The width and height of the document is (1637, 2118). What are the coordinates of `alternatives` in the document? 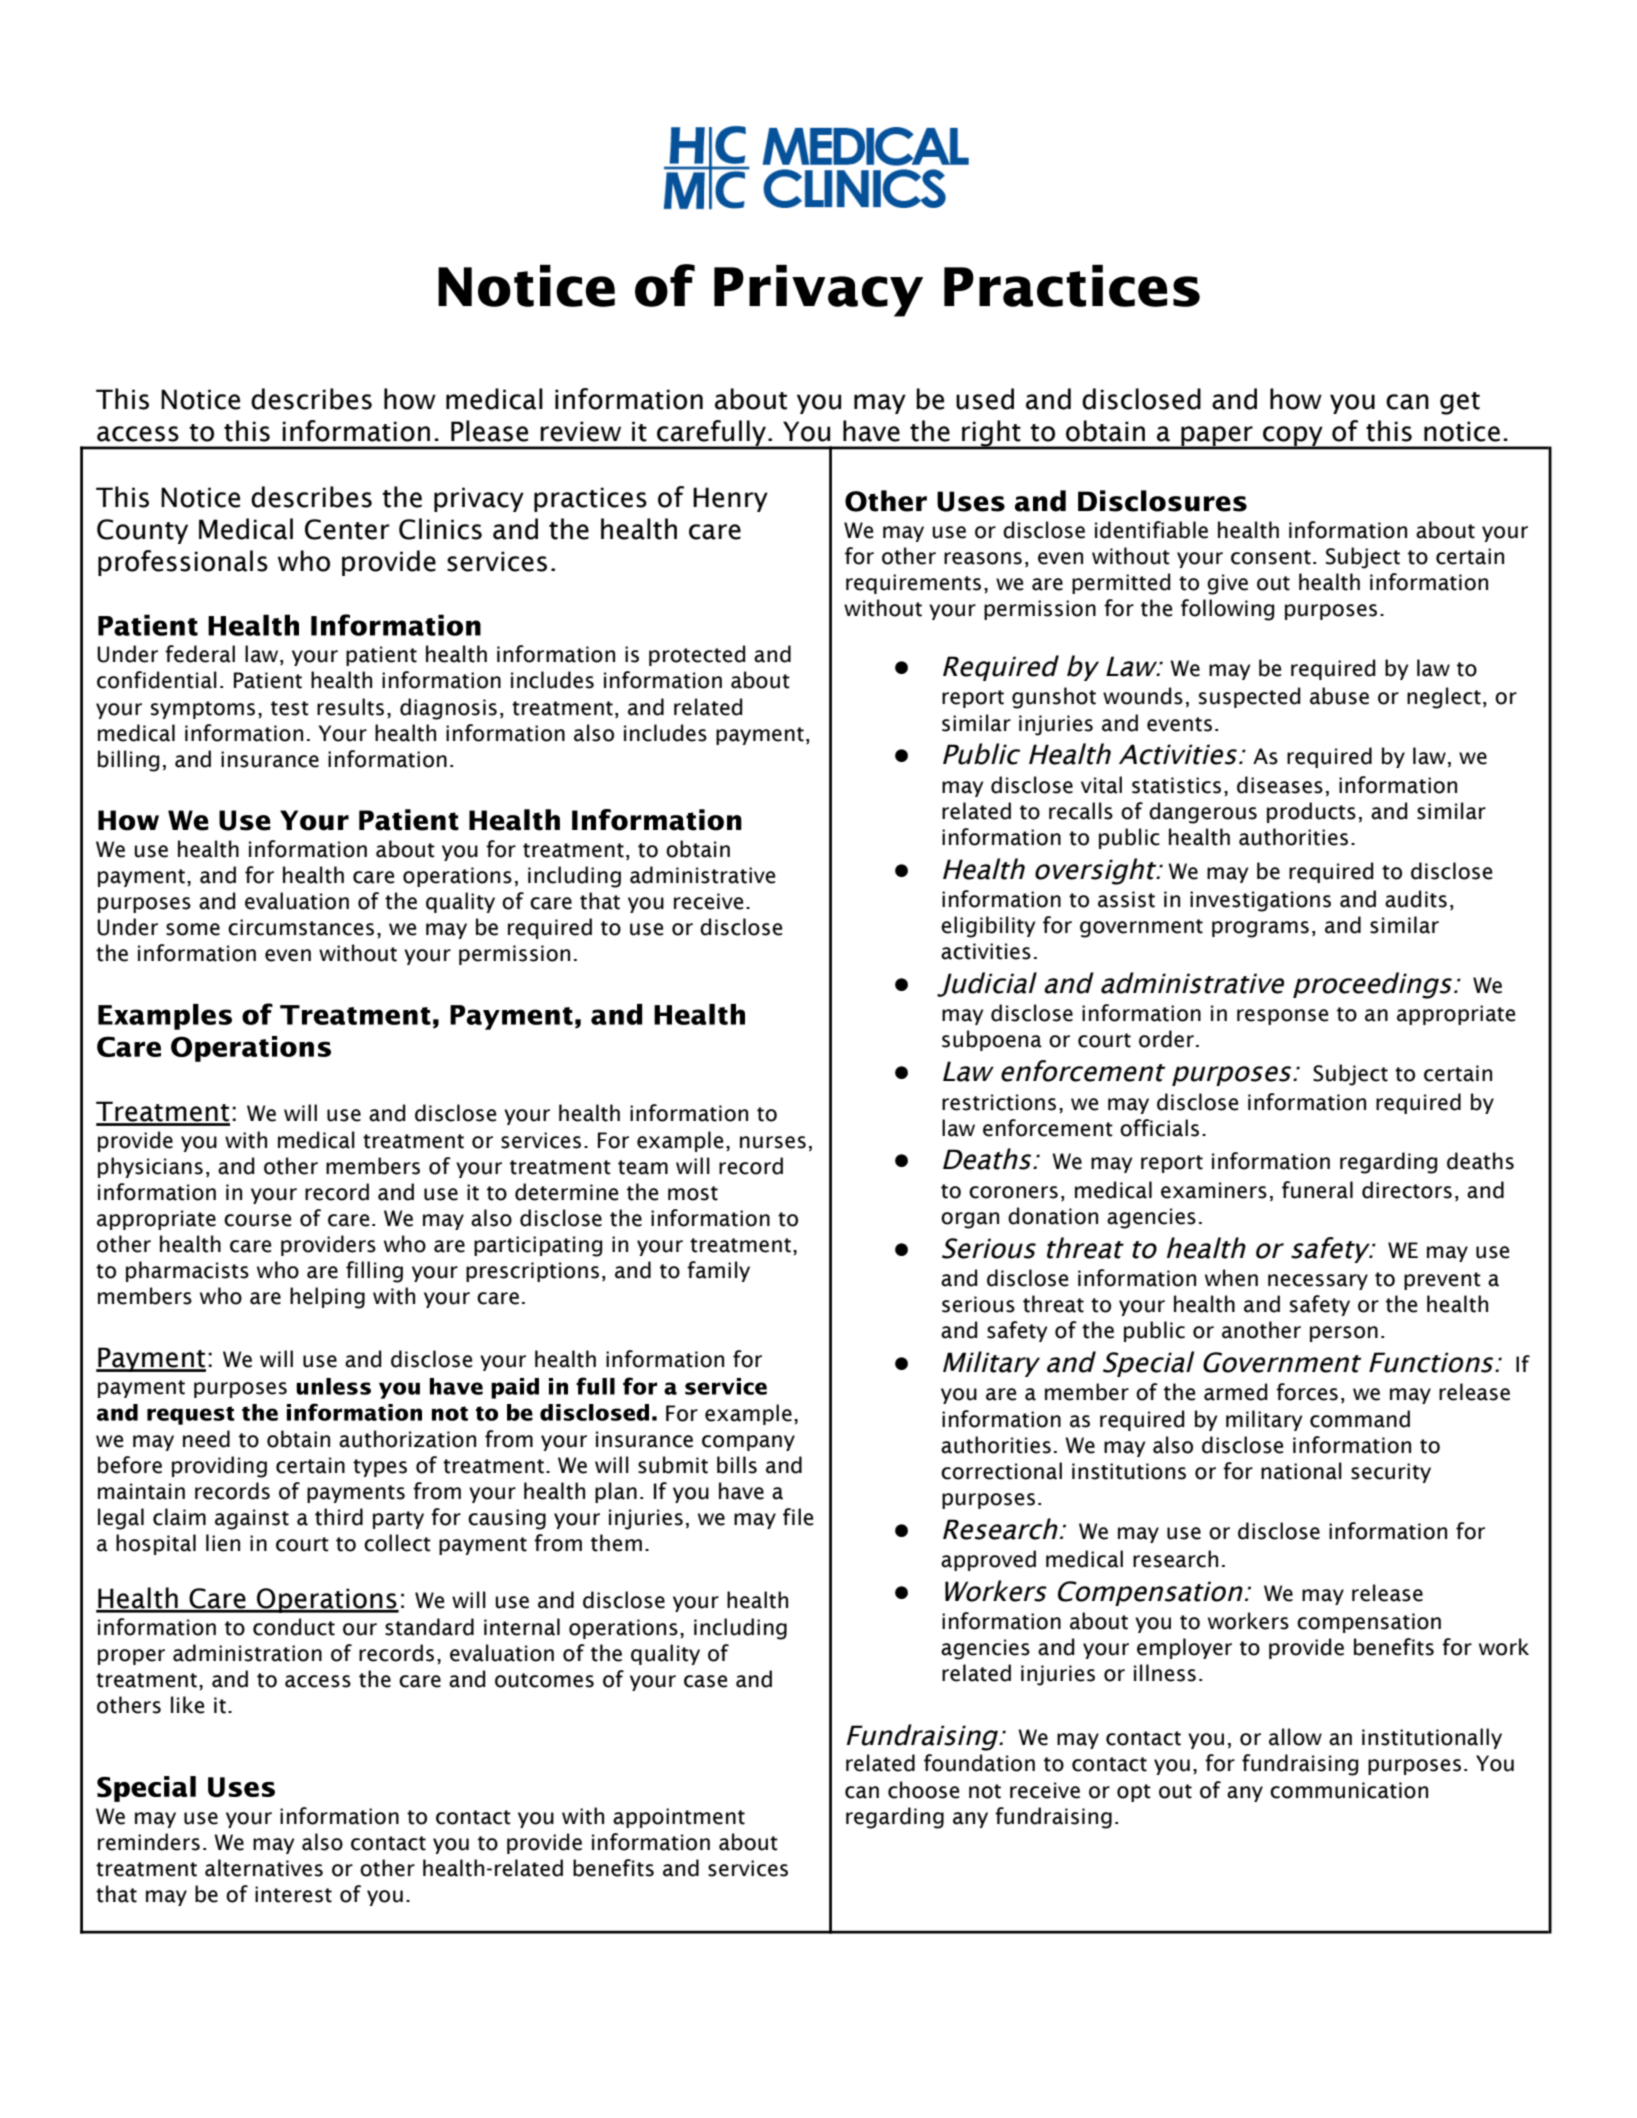 It's located at (264, 1868).
